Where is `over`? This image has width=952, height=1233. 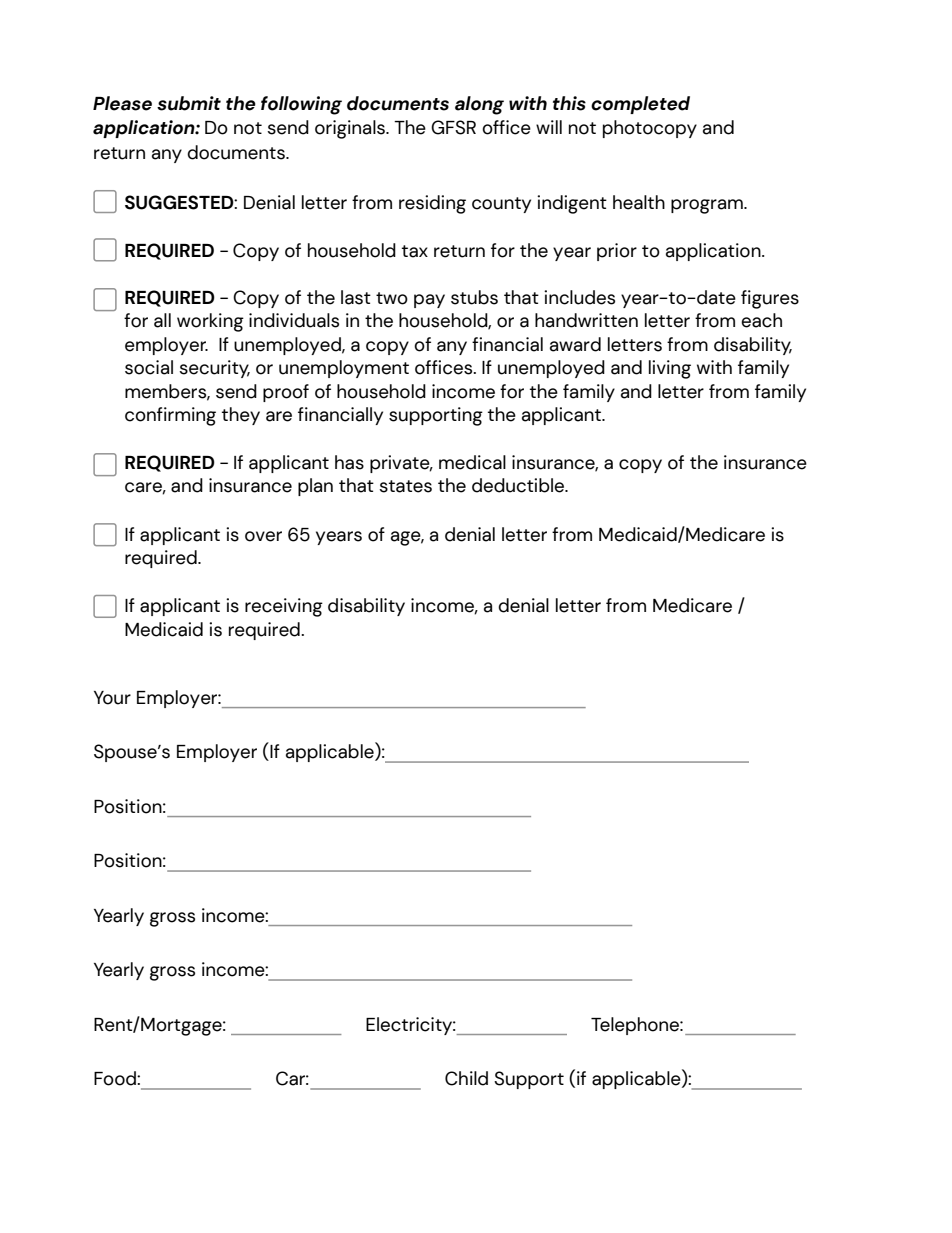
over is located at coordinates (263, 536).
